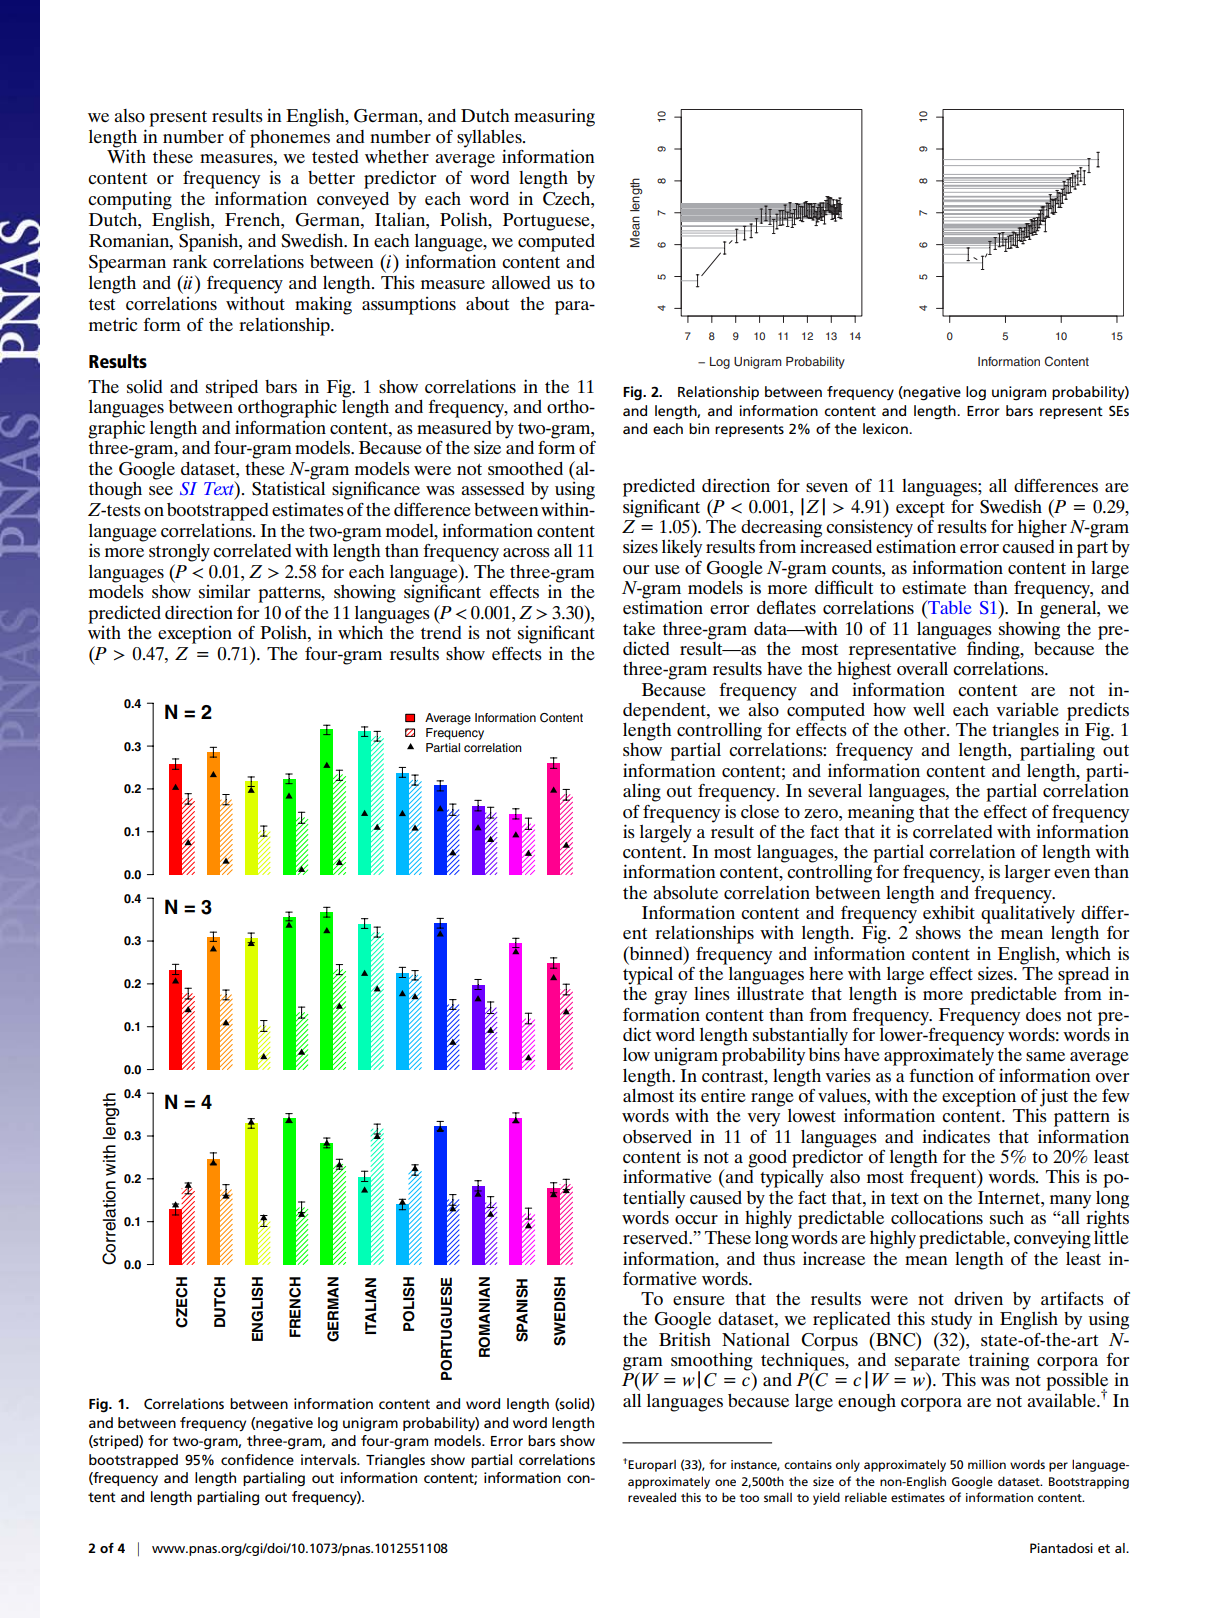 The image size is (1209, 1619). Describe the element at coordinates (1042, 527) in the image. I see `higher` at that location.
